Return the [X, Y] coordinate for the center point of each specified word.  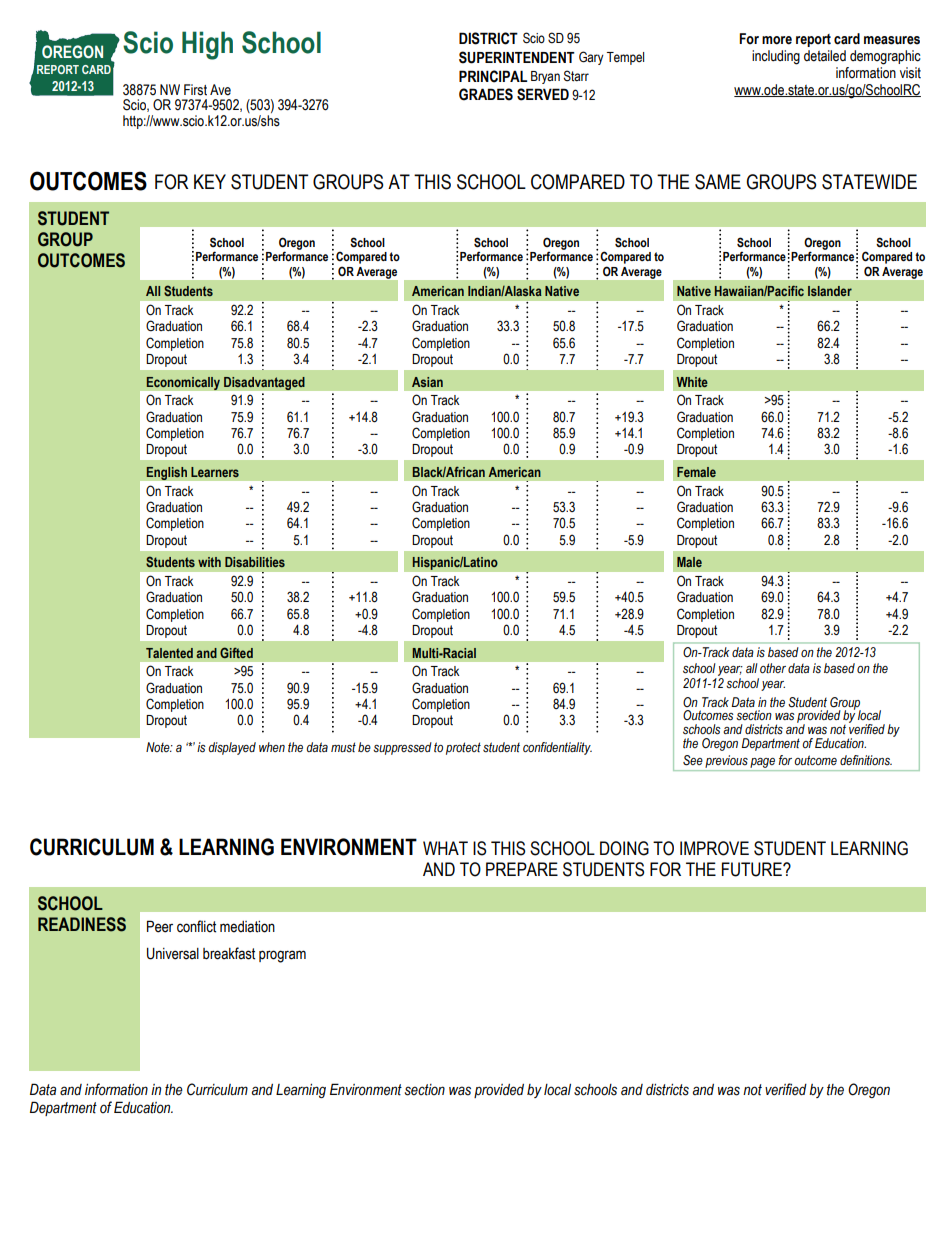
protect [463, 748]
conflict [196, 926]
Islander [830, 291]
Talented [169, 653]
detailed [825, 56]
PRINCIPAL [493, 76]
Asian [427, 382]
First [195, 90]
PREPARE [522, 869]
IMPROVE [714, 848]
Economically [183, 383]
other [773, 668]
